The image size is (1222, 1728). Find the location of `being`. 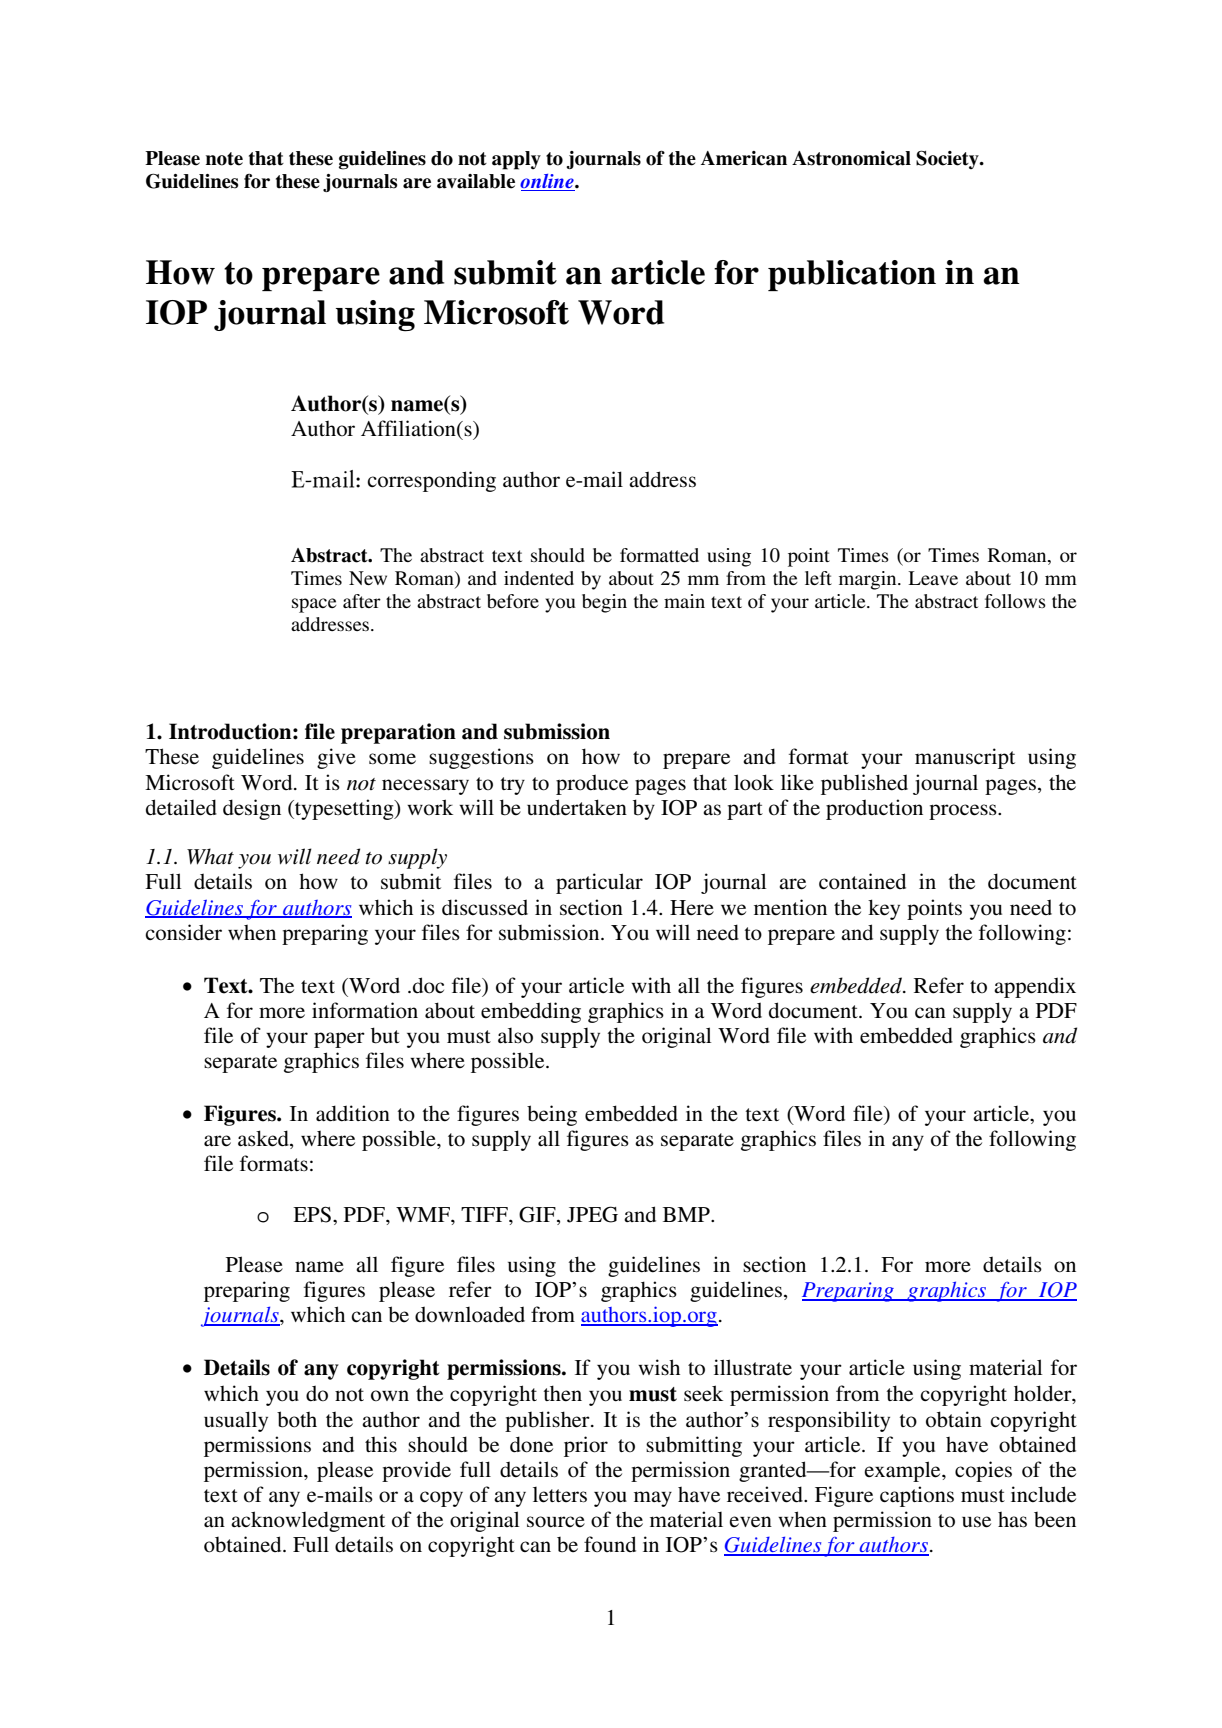

being is located at coordinates (552, 1115).
